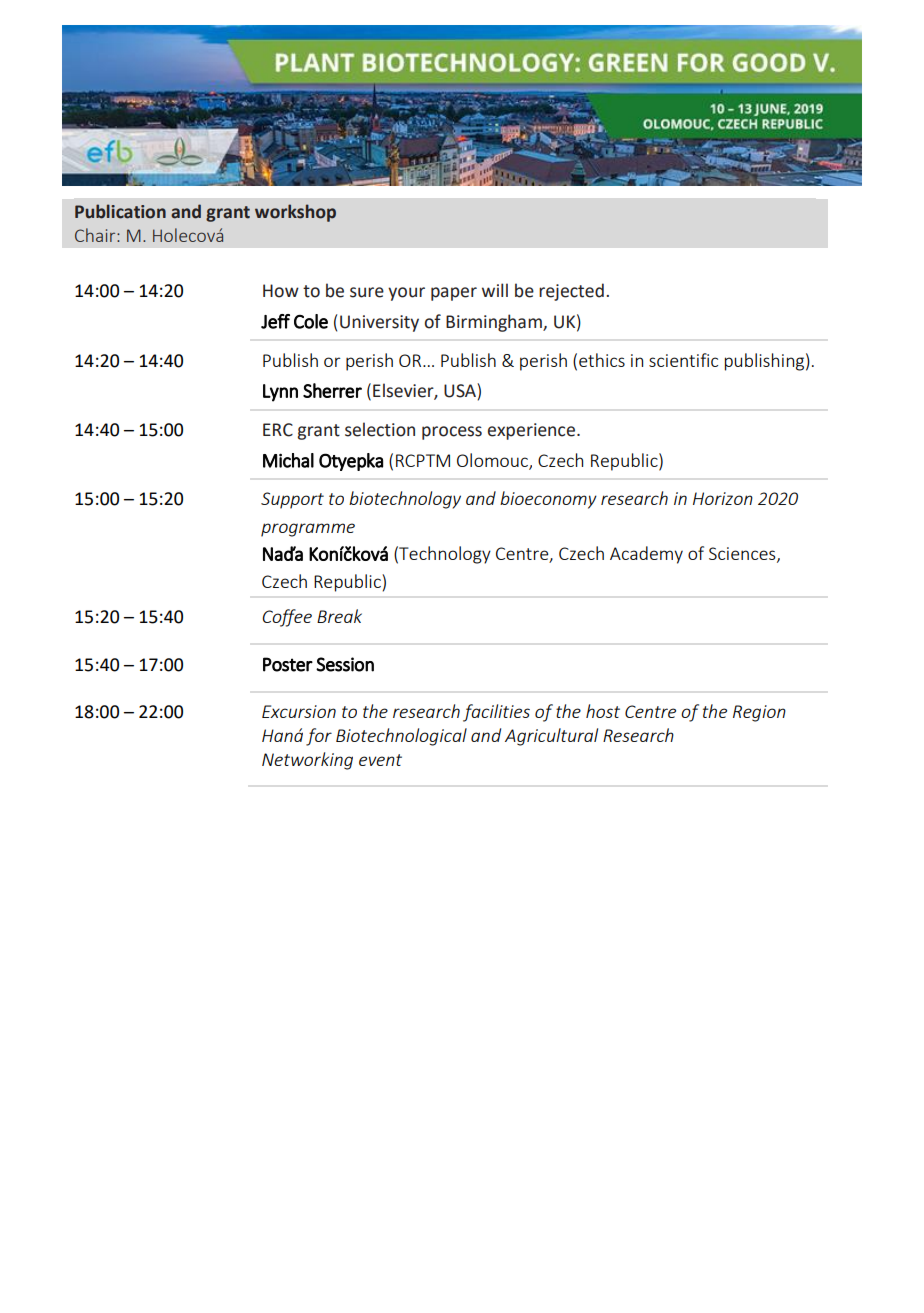 This screenshot has width=924, height=1313. I want to click on workshop, so click(295, 213).
